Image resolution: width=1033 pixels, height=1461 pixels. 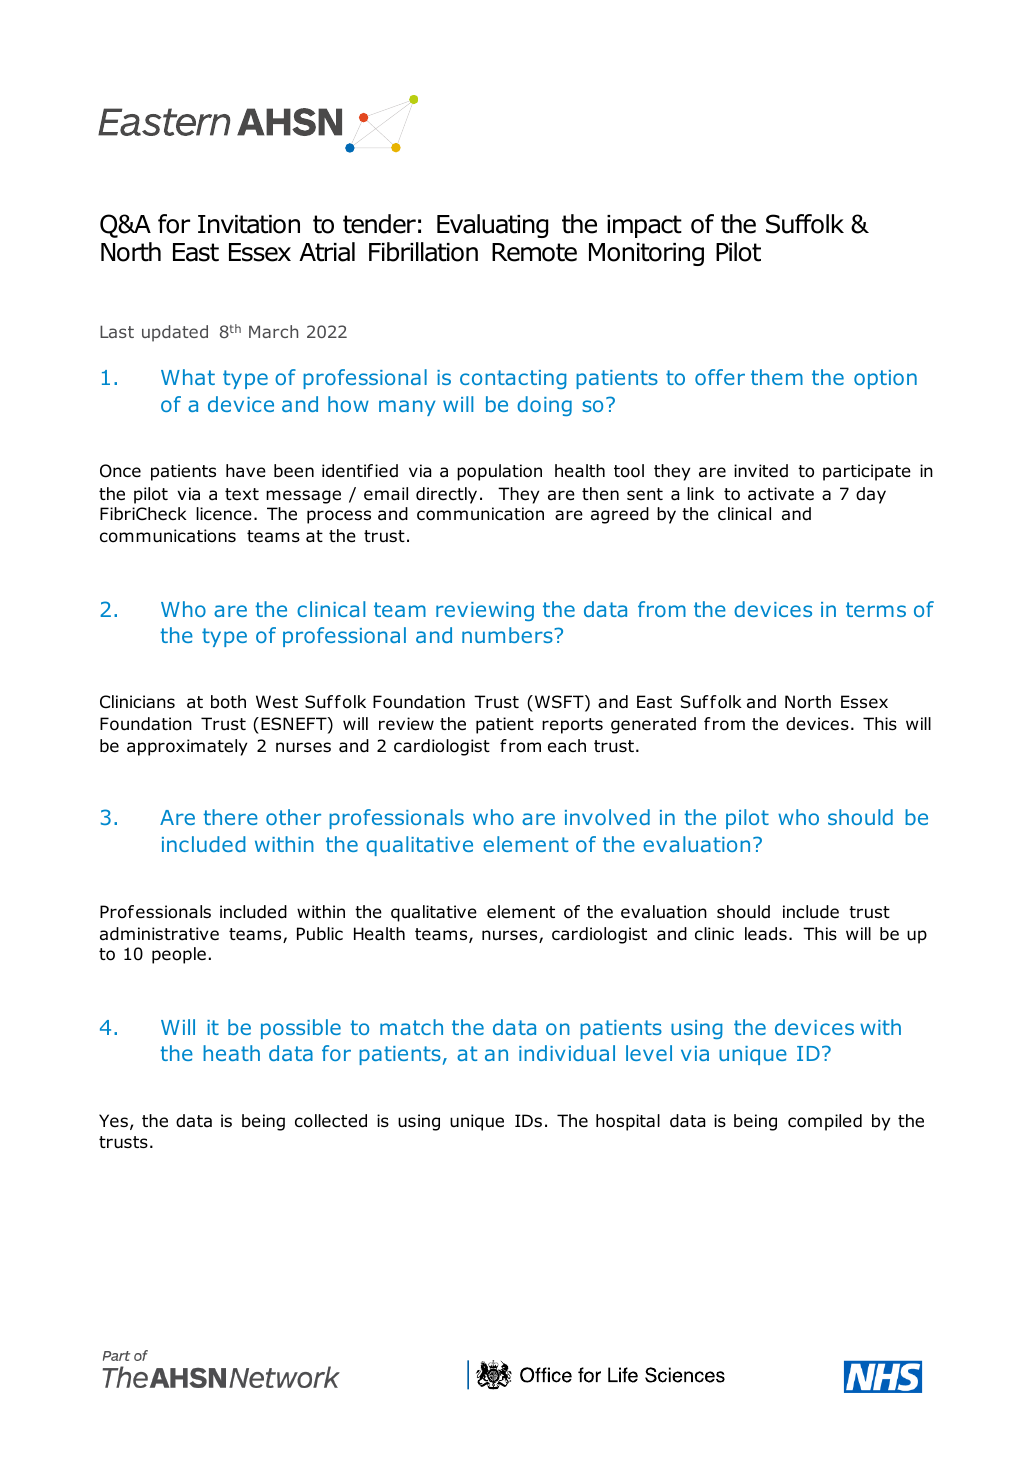 What do you see at coordinates (230, 817) in the document?
I see `there` at bounding box center [230, 817].
